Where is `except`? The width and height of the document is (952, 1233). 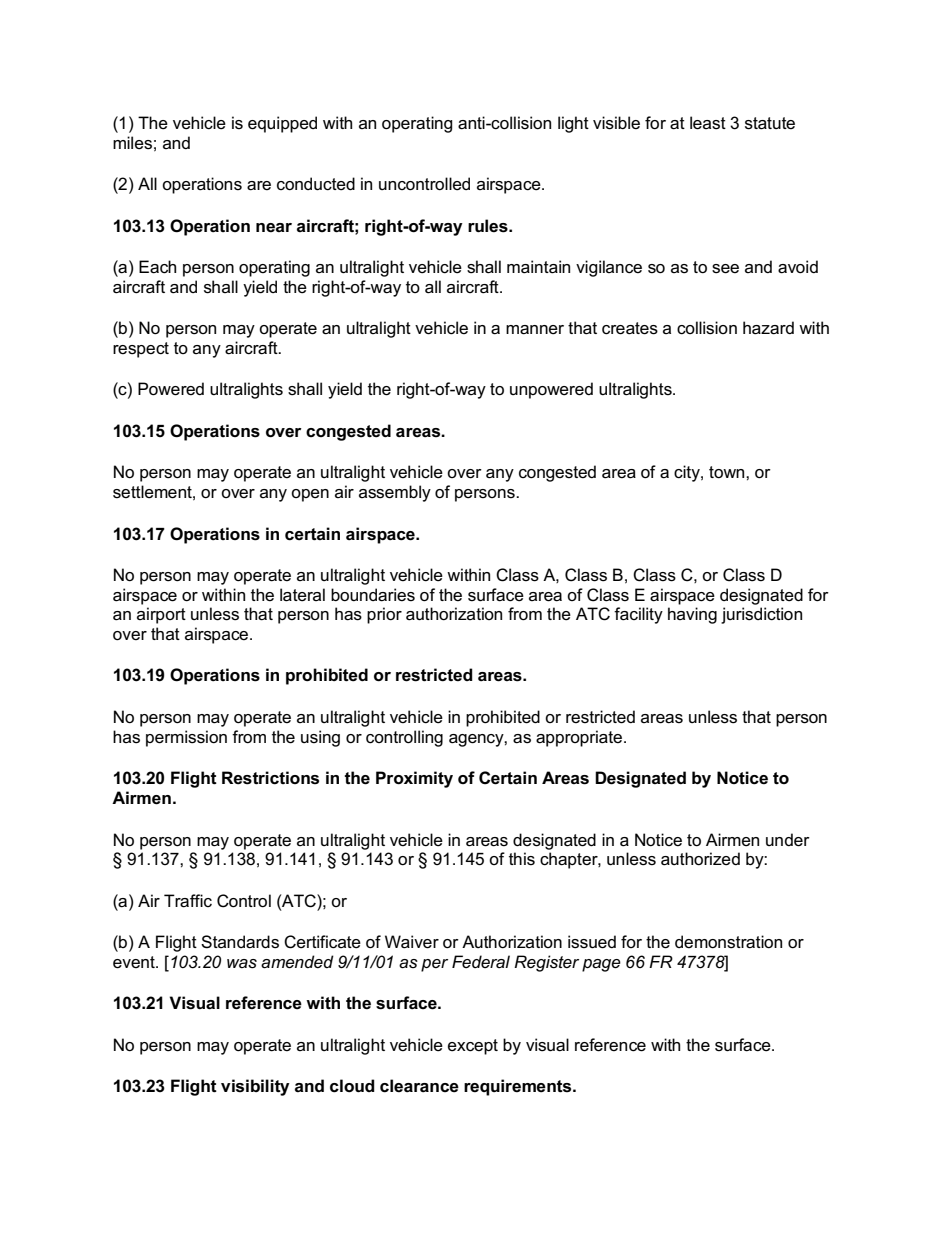
except is located at coordinates (473, 1047).
